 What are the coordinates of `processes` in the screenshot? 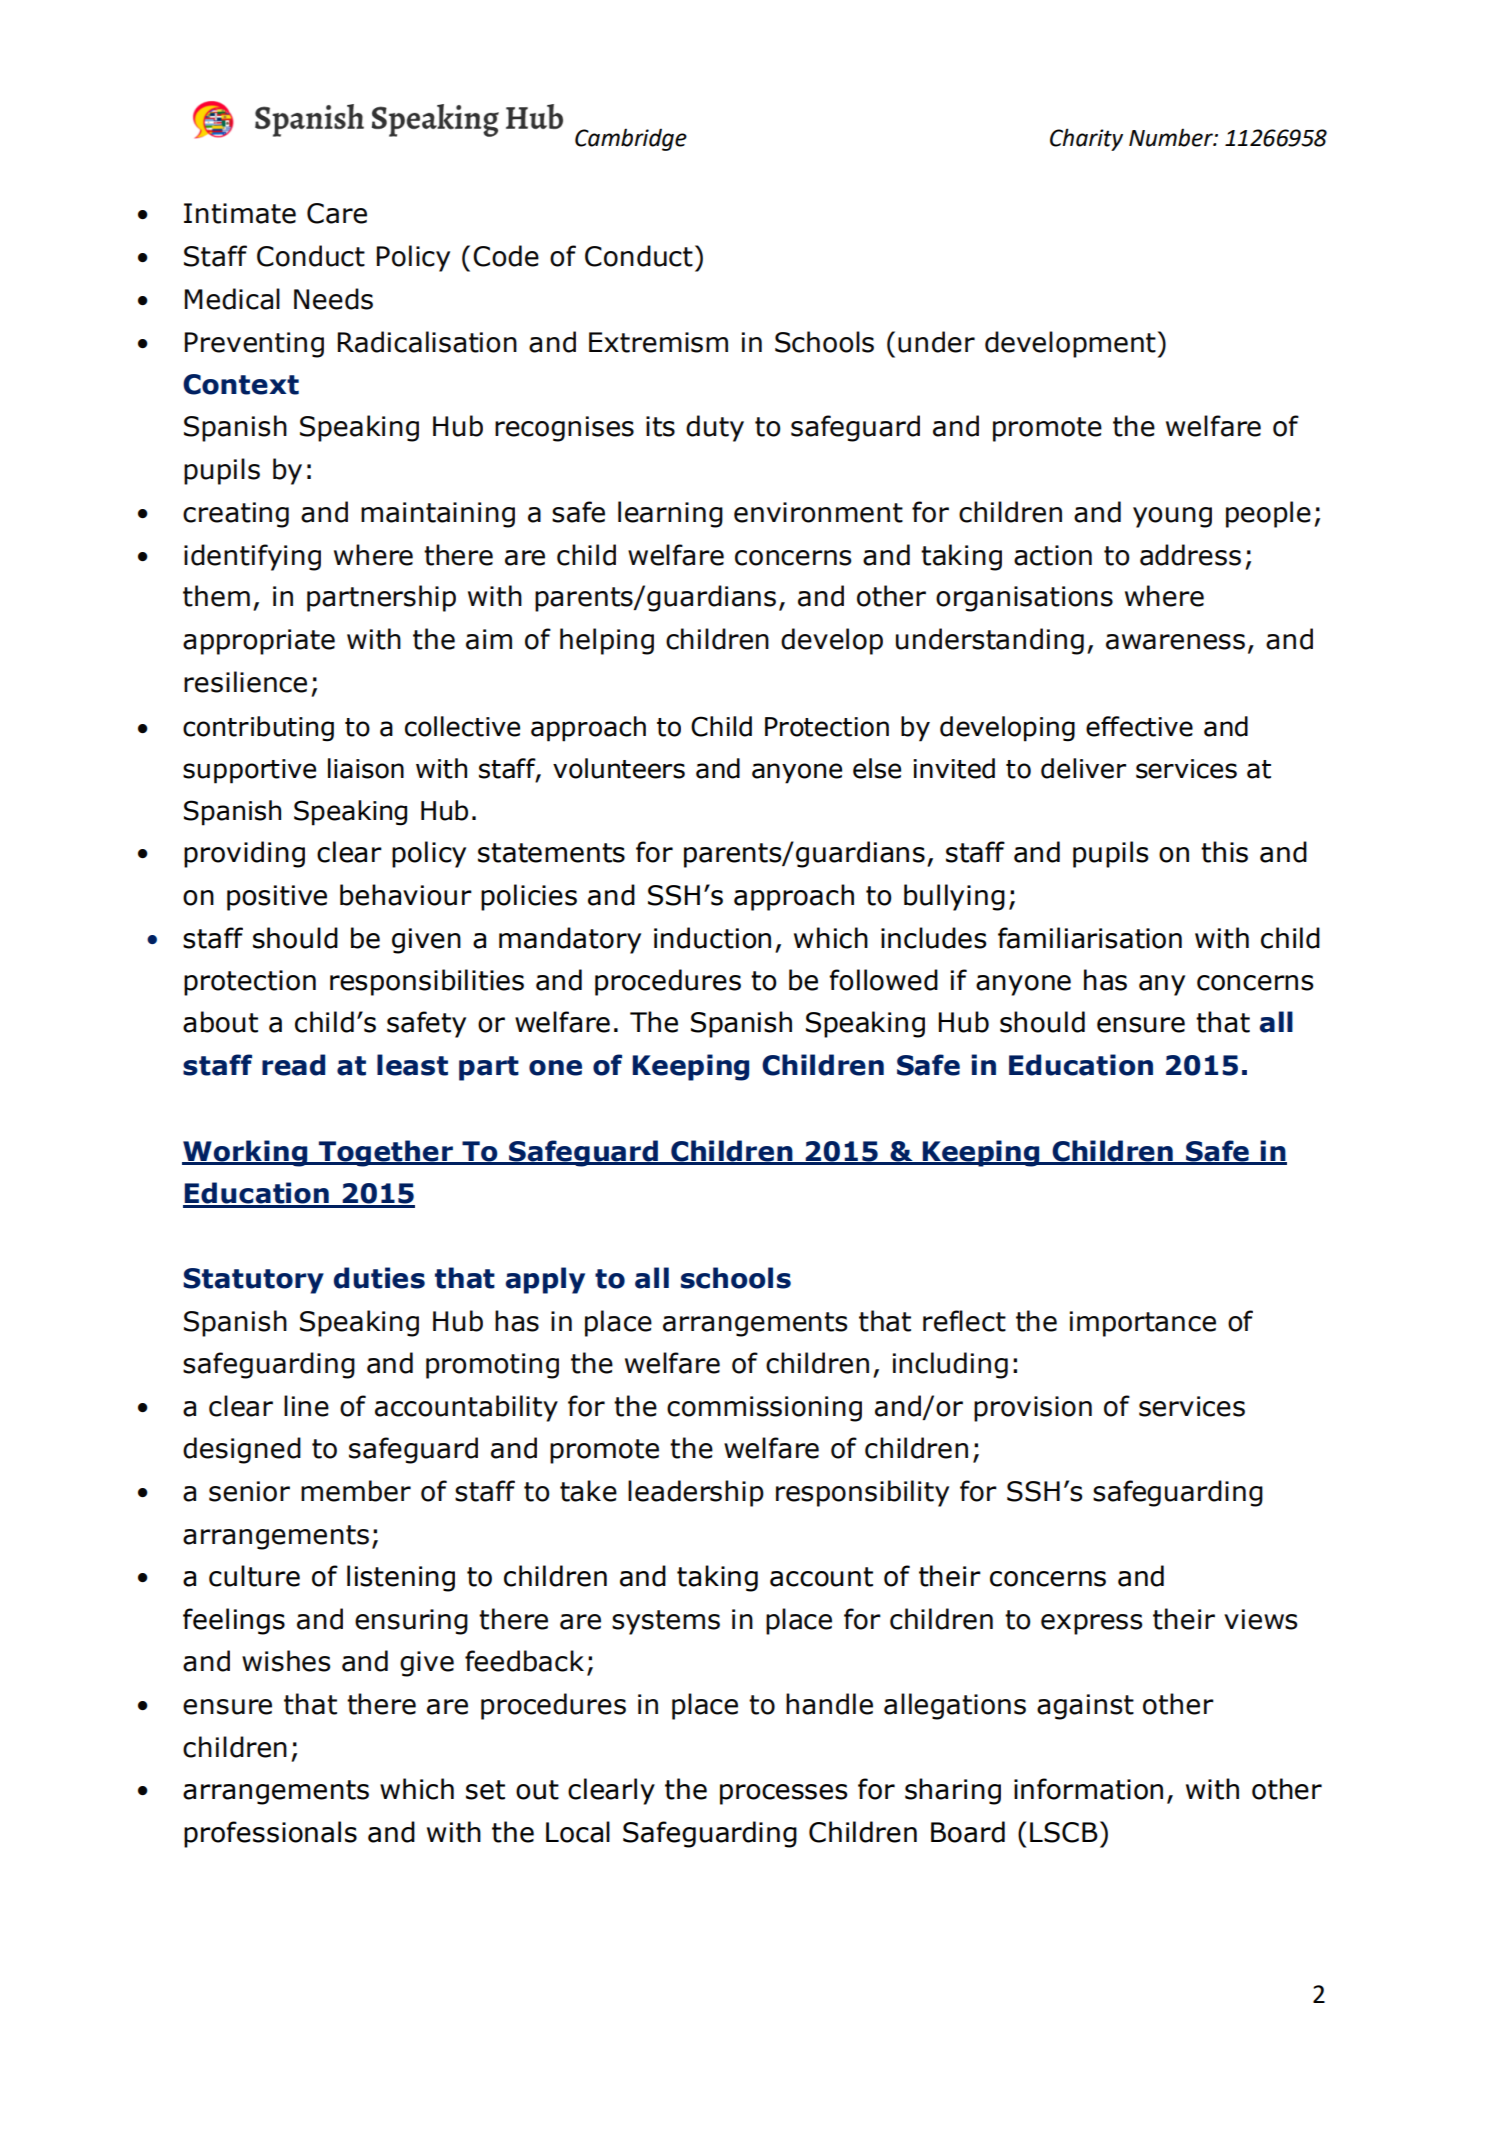 It's located at (783, 1794).
